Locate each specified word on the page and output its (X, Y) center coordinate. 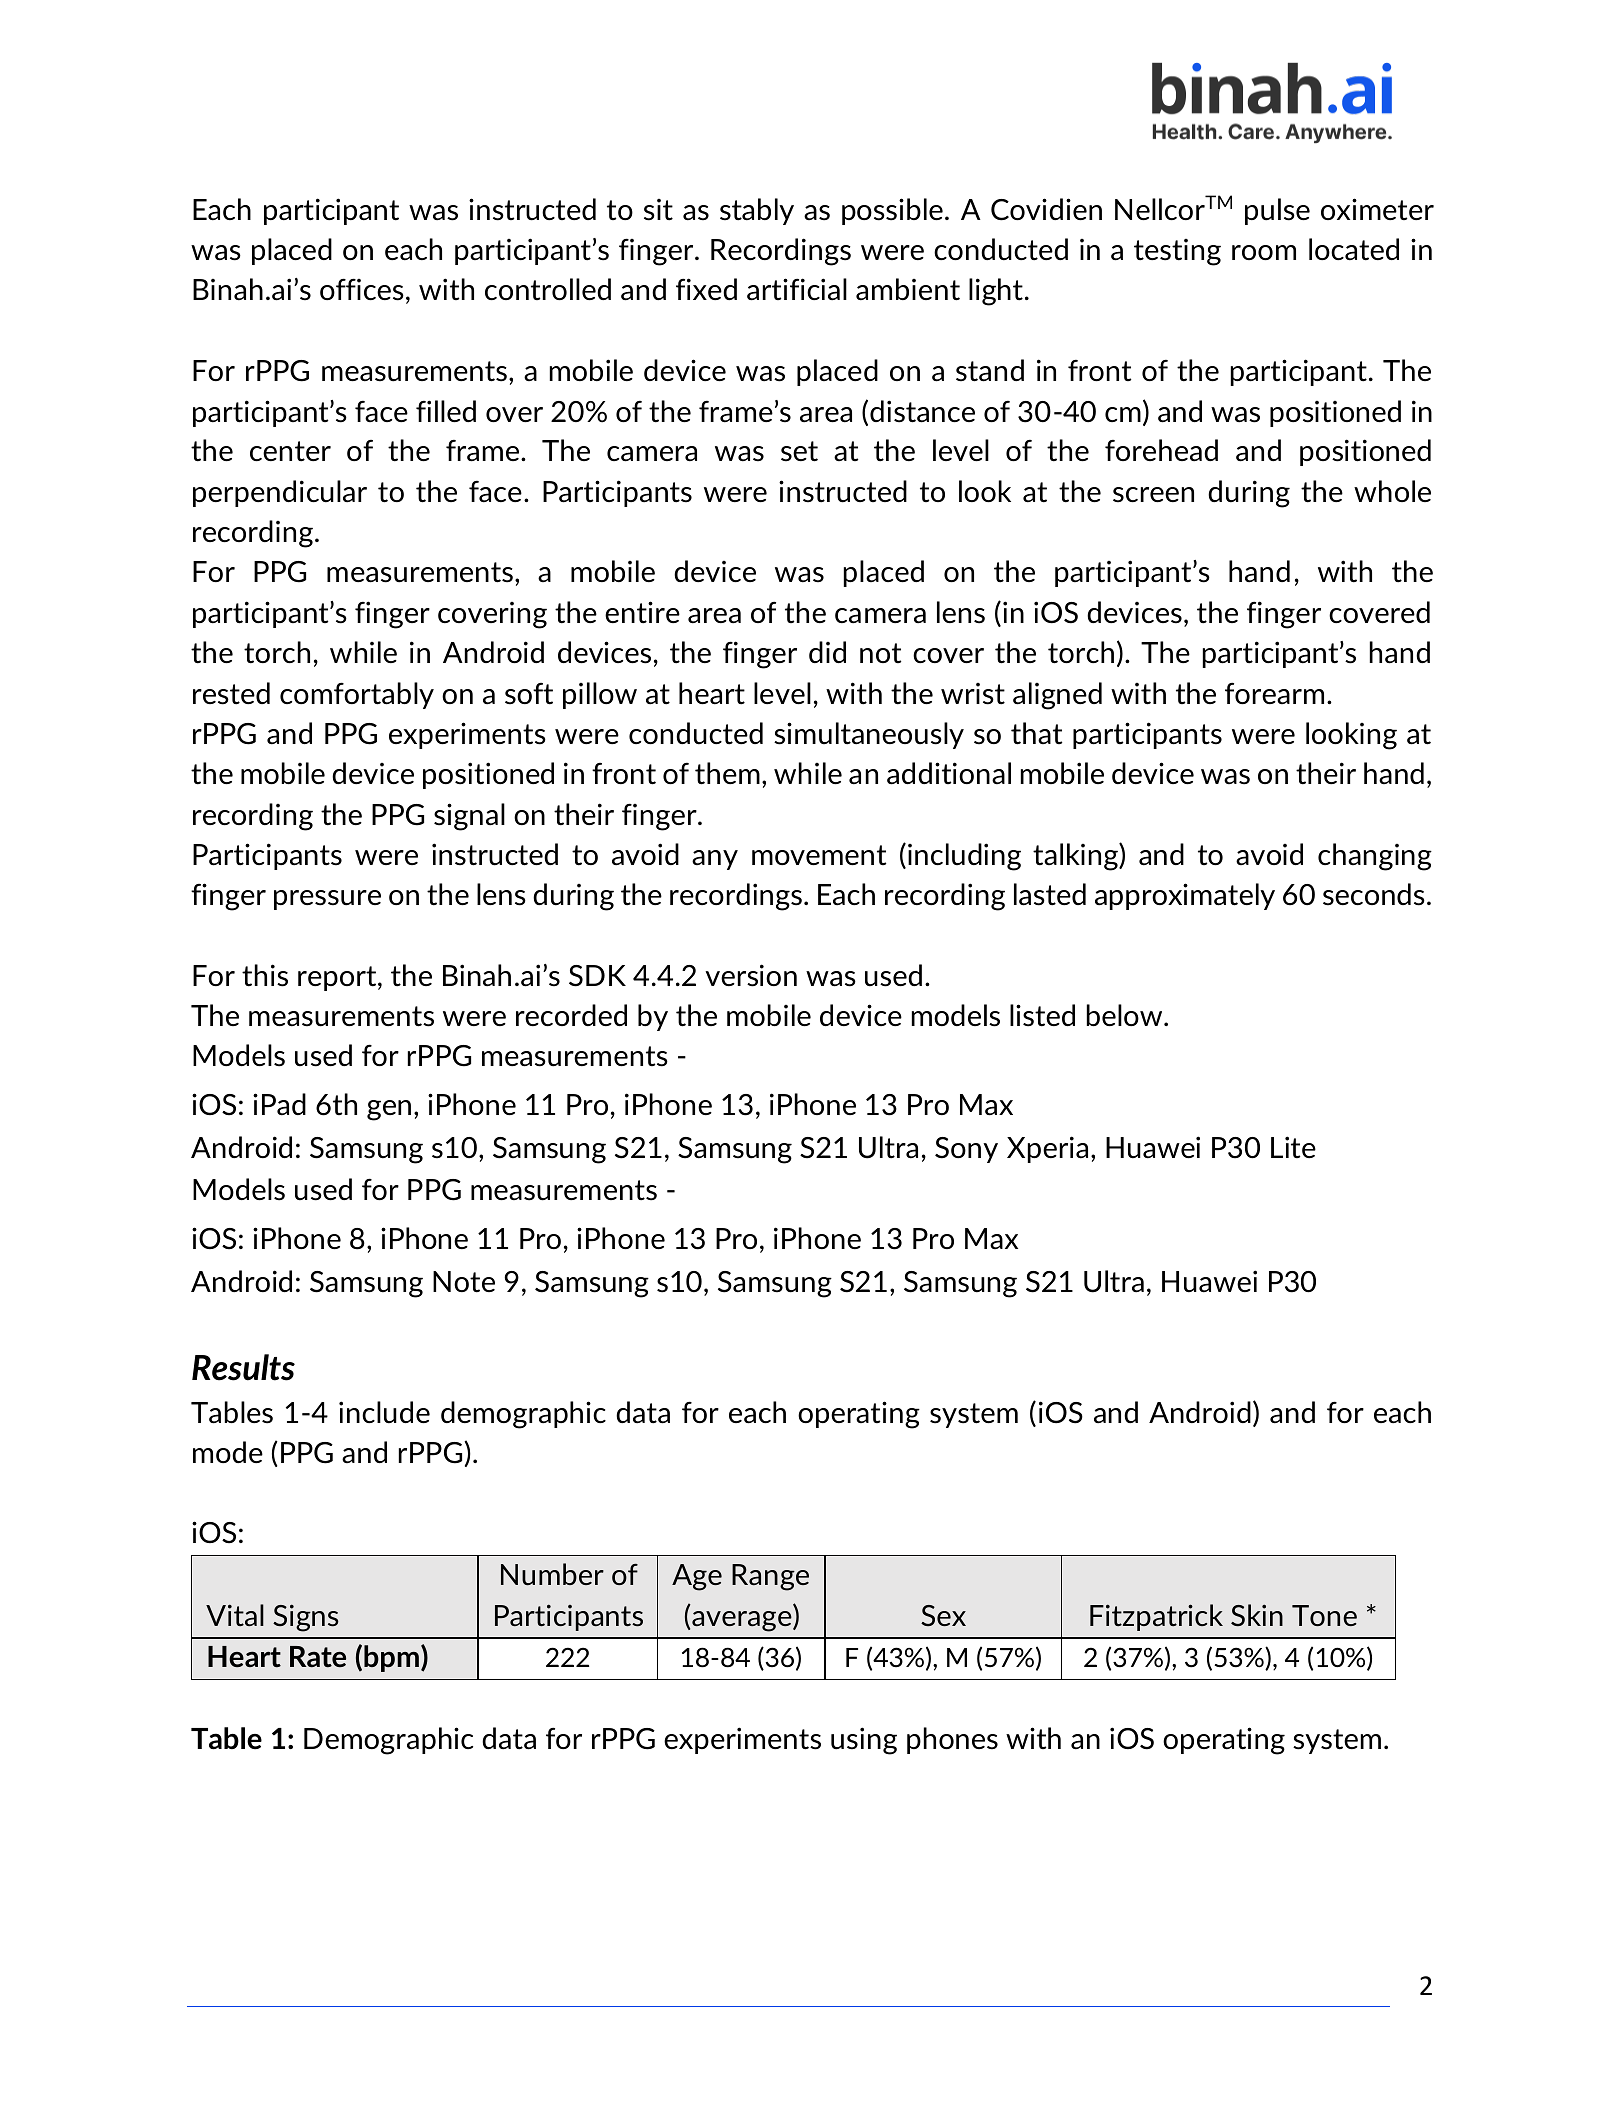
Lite (1293, 1147)
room (1264, 252)
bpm (391, 1658)
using (864, 1741)
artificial (797, 289)
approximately (1185, 896)
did (827, 652)
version (751, 975)
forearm (1274, 693)
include (384, 1412)
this (265, 975)
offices (362, 289)
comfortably (357, 695)
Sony (966, 1150)
